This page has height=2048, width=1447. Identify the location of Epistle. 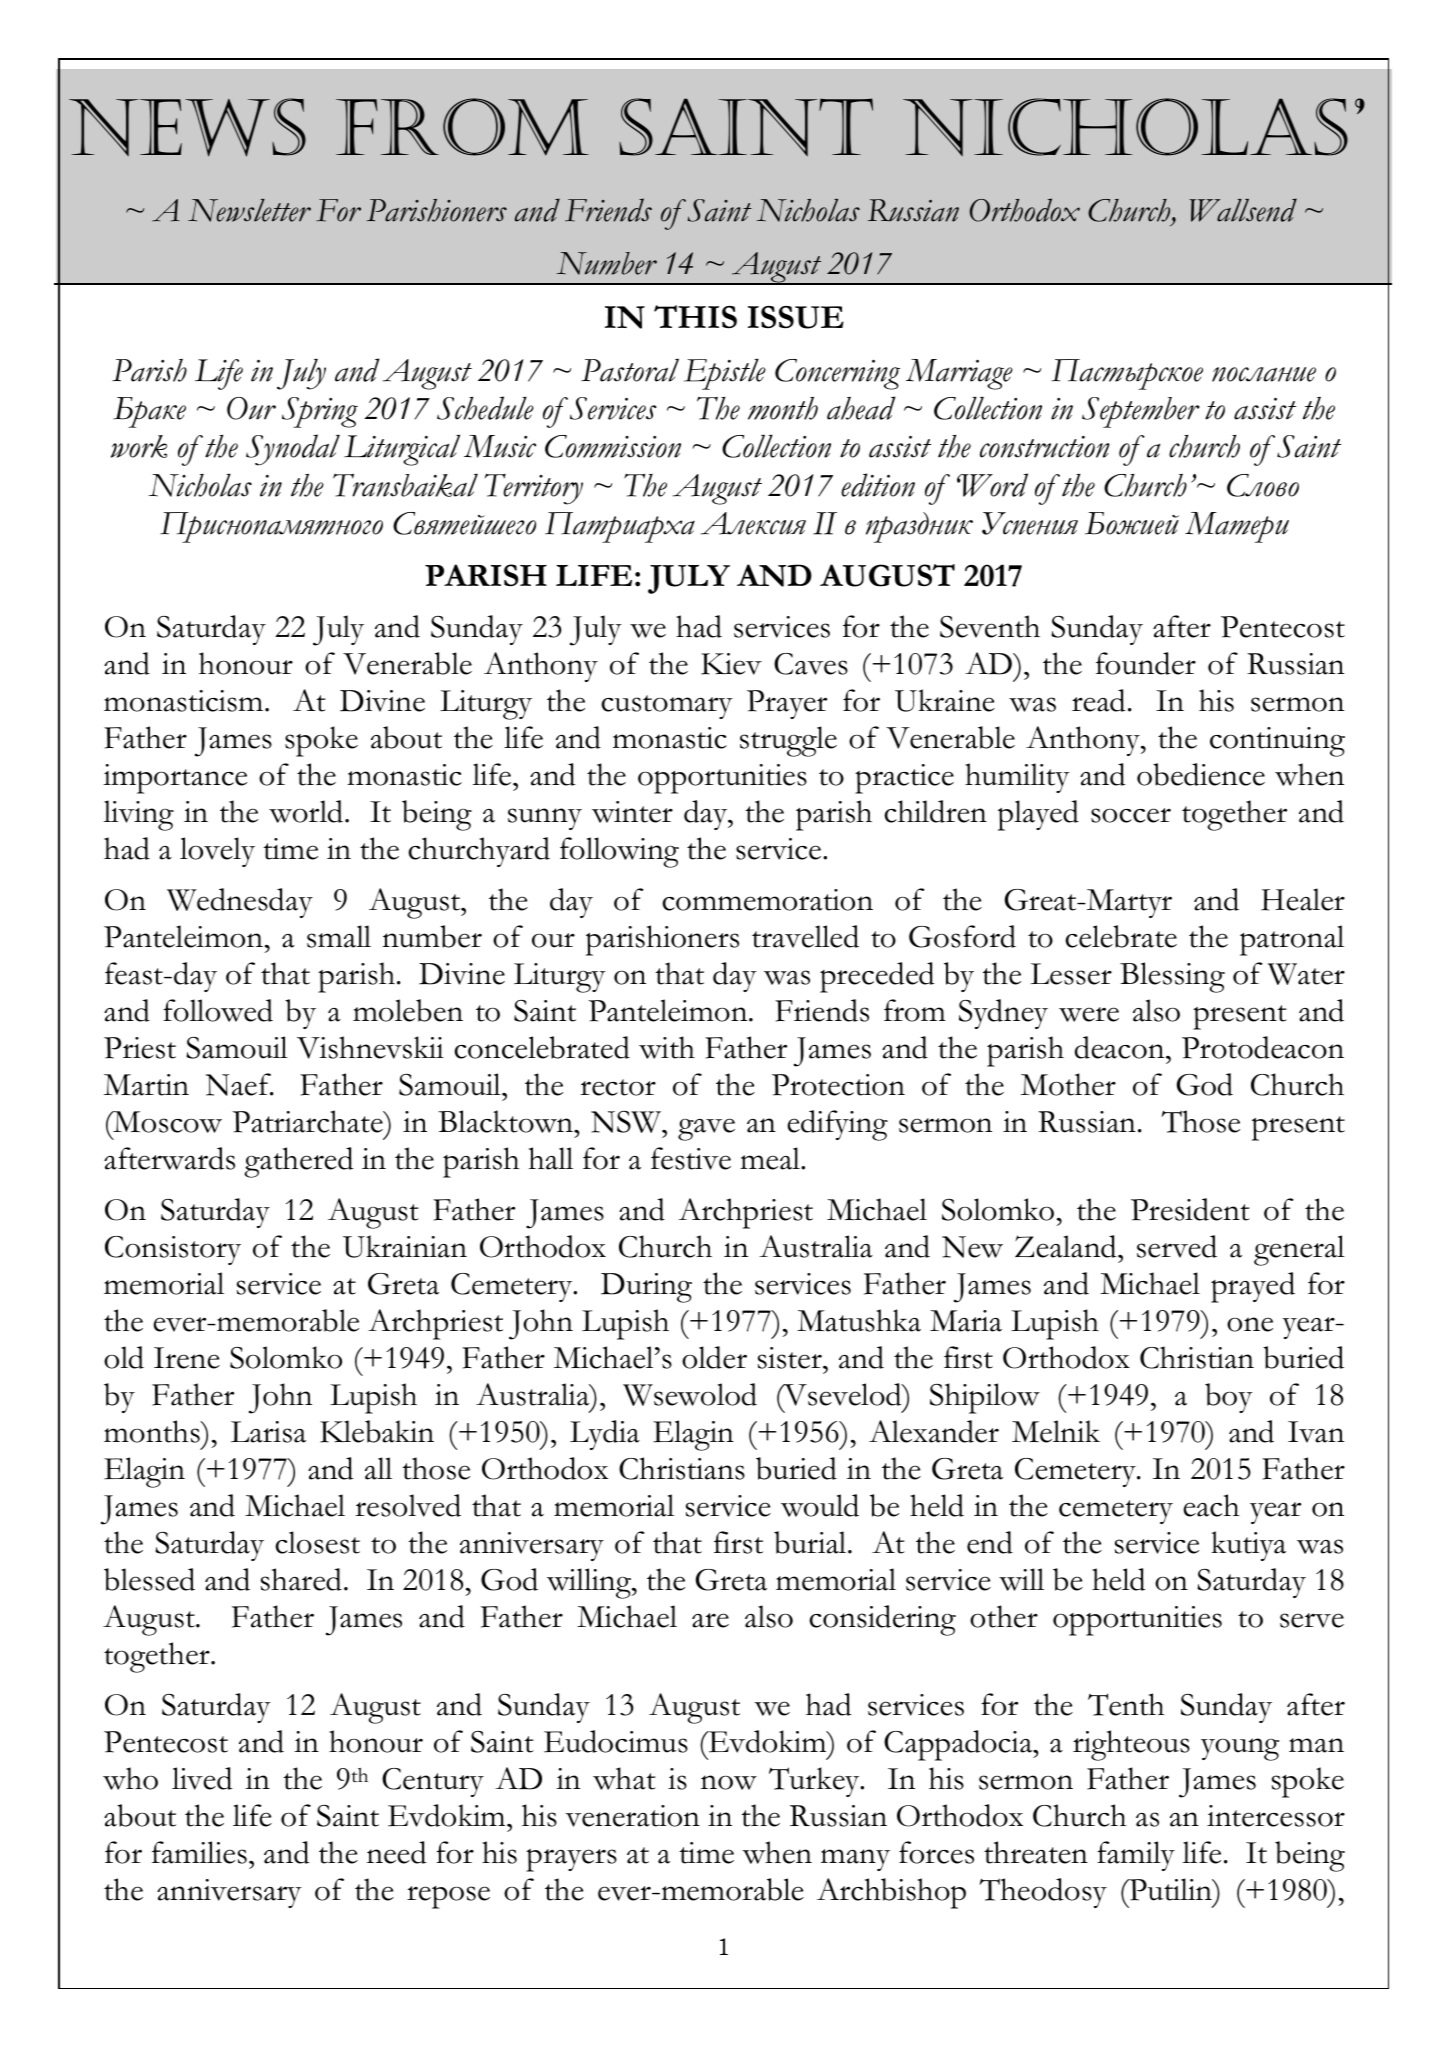
(725, 374).
